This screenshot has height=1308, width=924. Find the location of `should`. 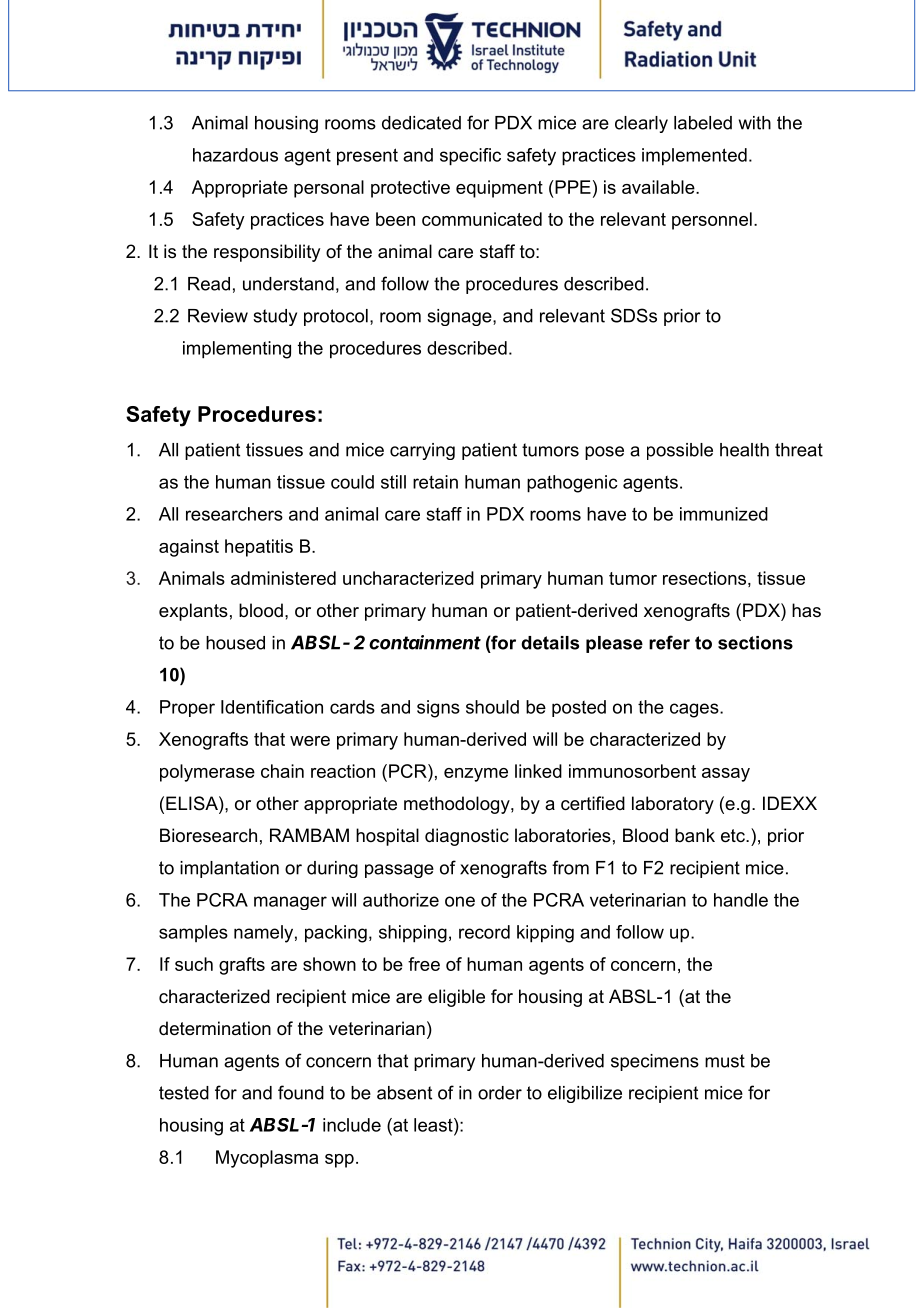

should is located at coordinates (492, 707).
